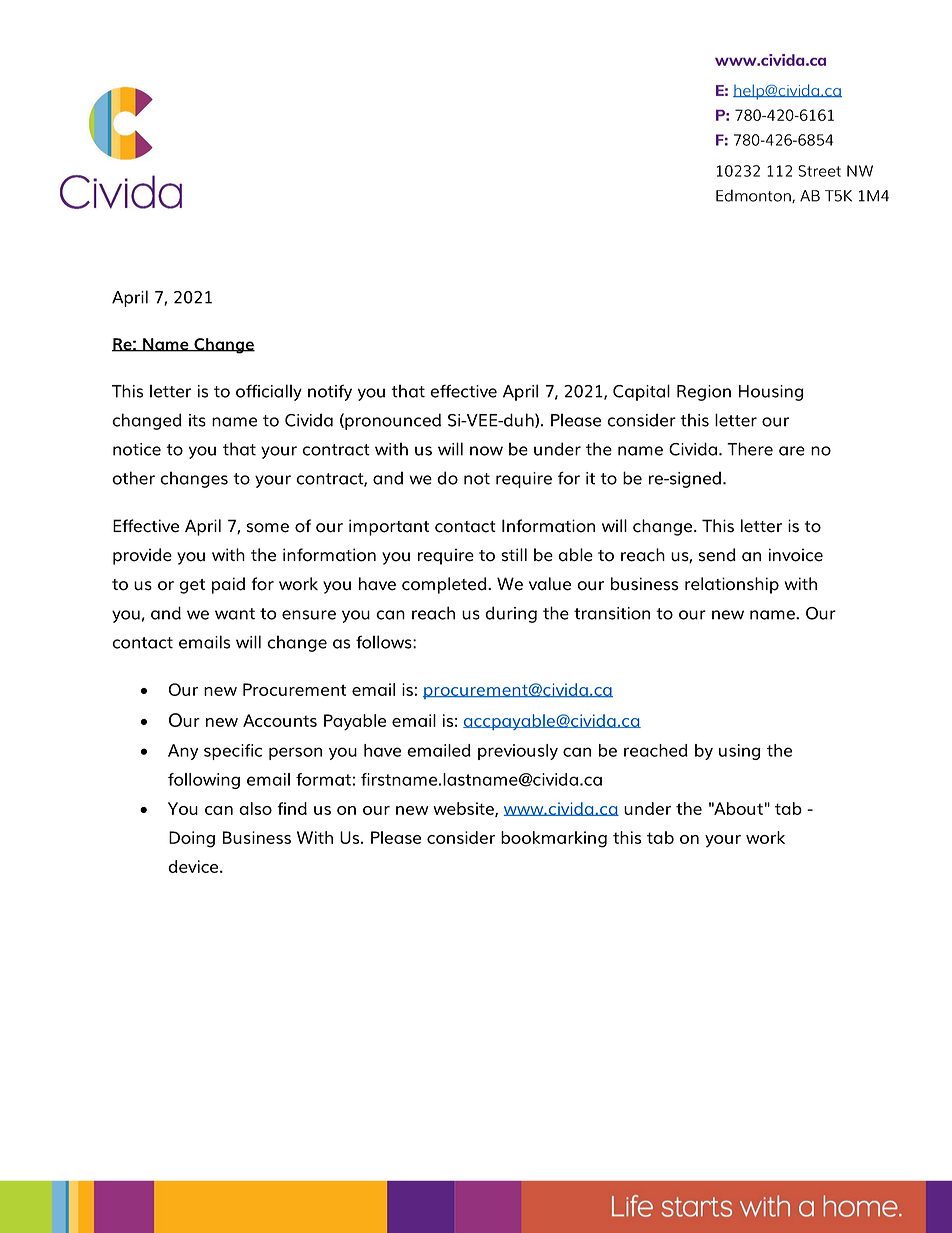 The height and width of the screenshot is (1233, 952). What do you see at coordinates (235, 614) in the screenshot?
I see `want` at bounding box center [235, 614].
